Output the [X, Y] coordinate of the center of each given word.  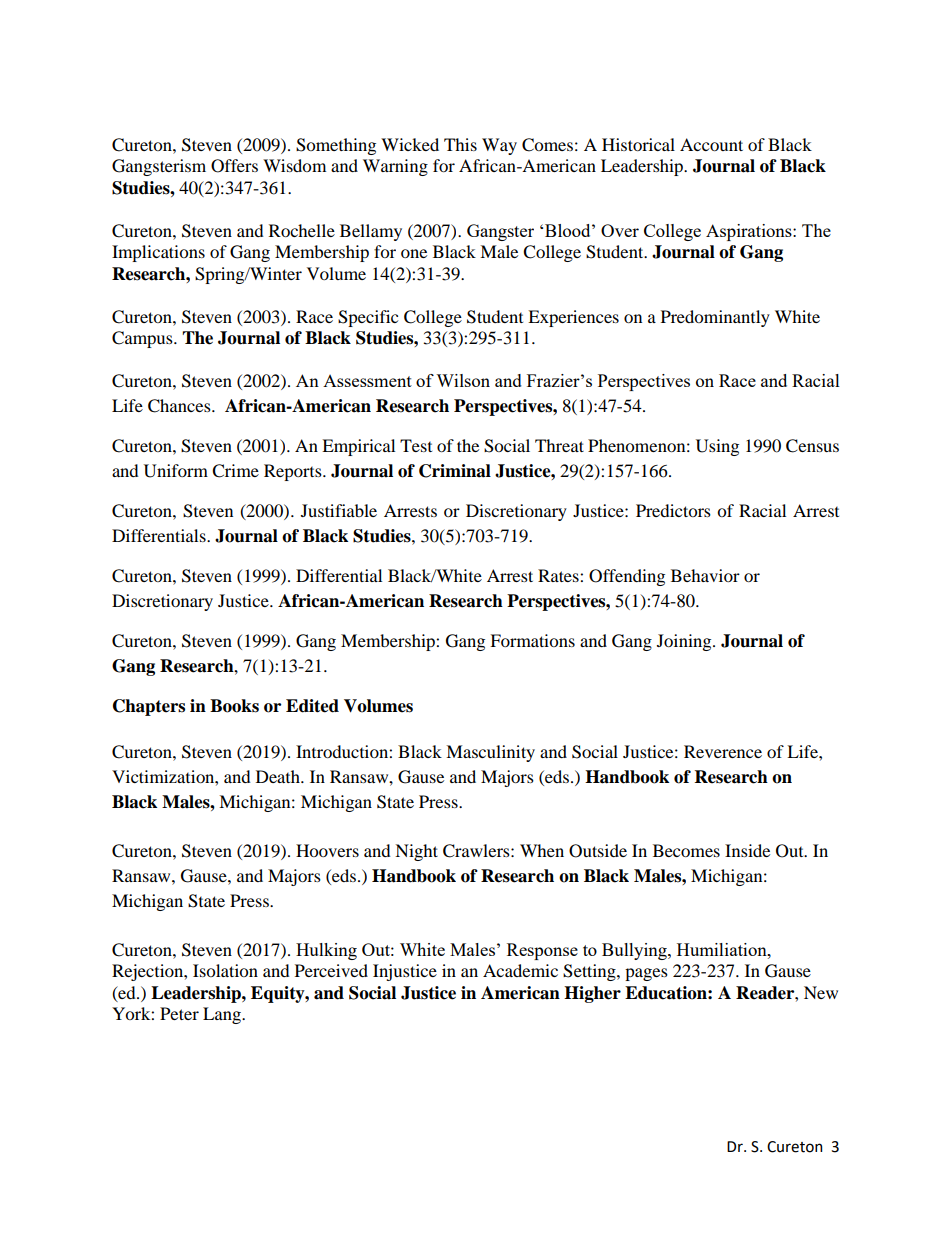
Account [711, 144]
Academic [520, 970]
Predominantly [715, 318]
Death [279, 776]
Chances [180, 406]
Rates [559, 575]
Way [499, 146]
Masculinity [490, 753]
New [821, 992]
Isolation [225, 970]
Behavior [705, 575]
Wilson [463, 380]
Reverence [723, 751]
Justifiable [339, 510]
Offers [234, 166]
